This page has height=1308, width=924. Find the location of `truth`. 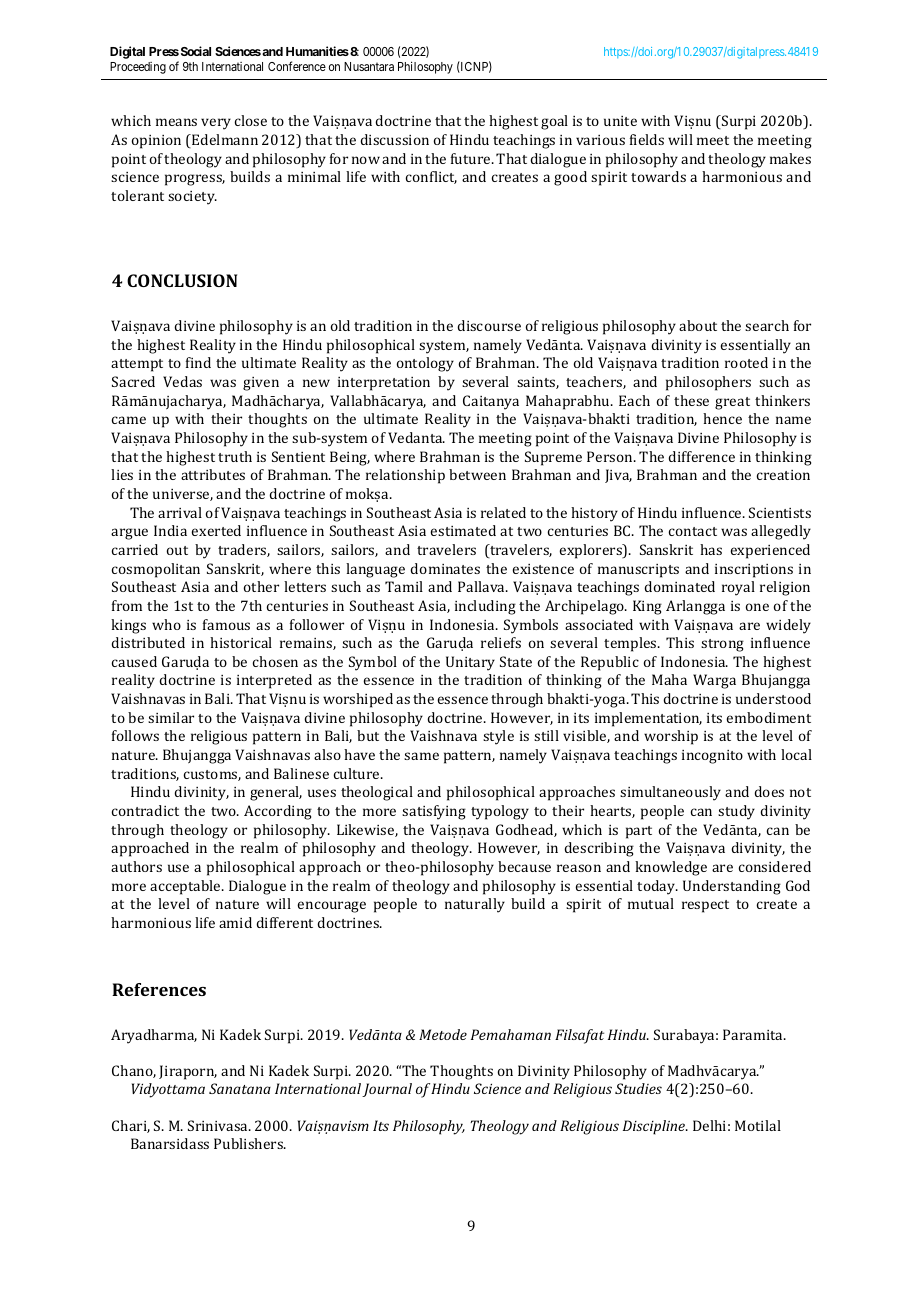

truth is located at coordinates (235, 456).
